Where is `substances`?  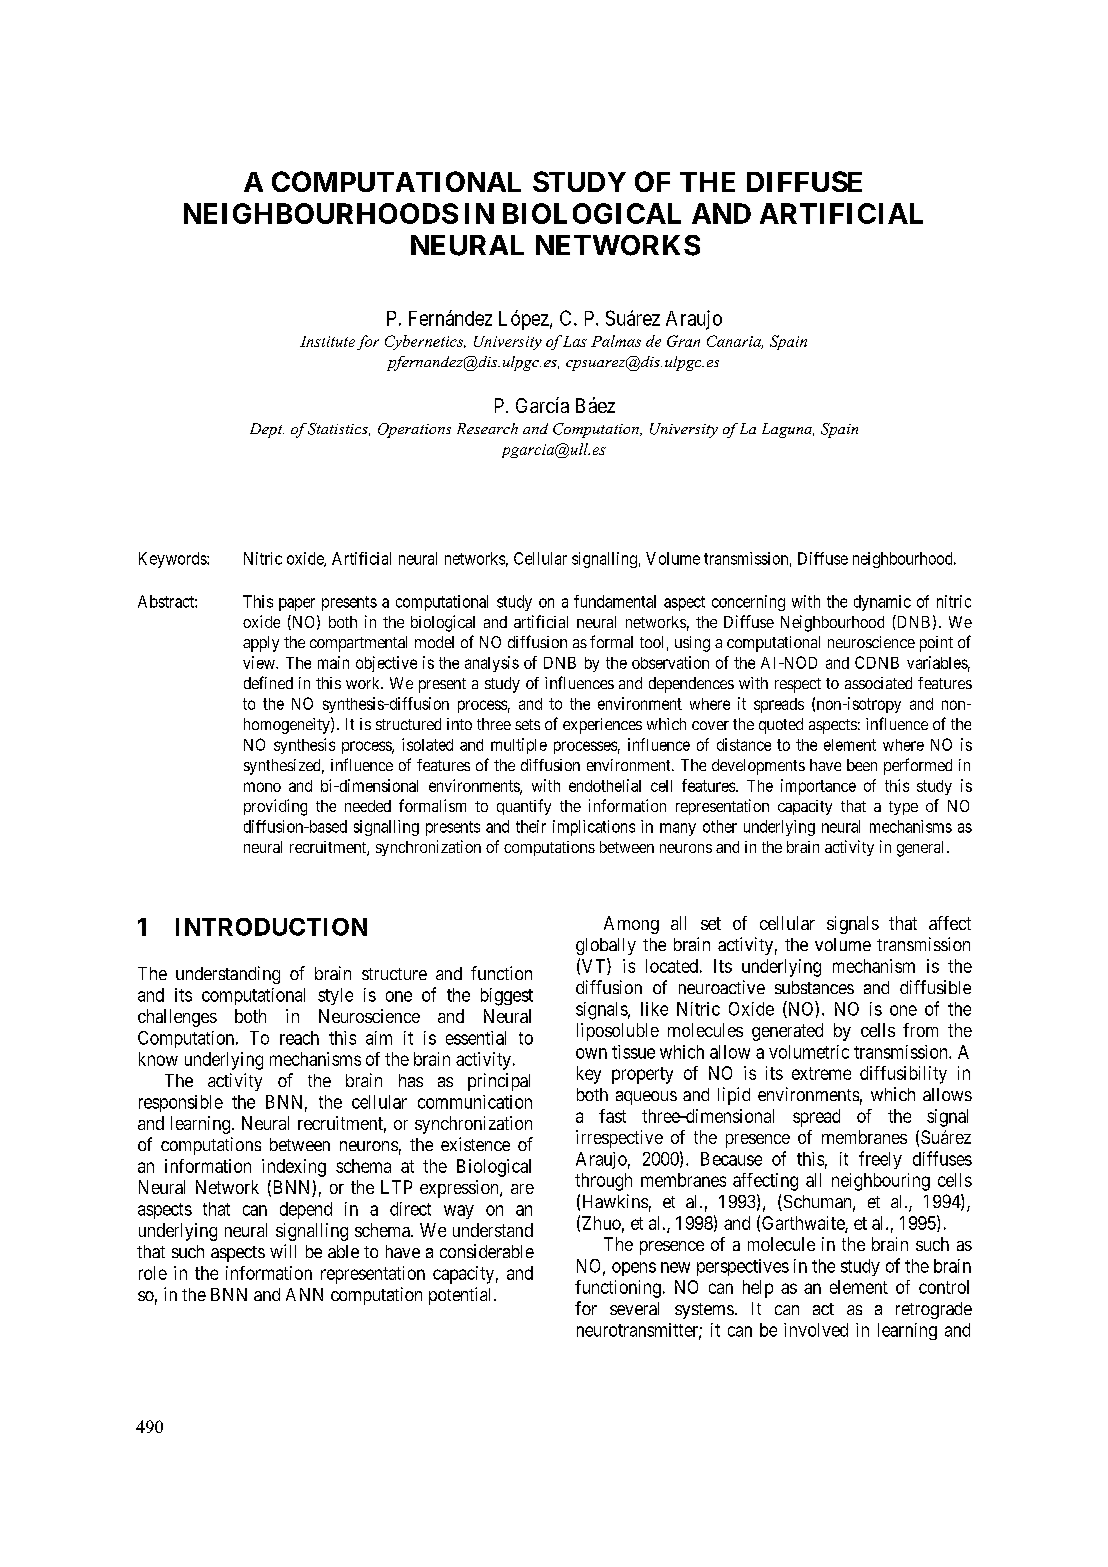
substances is located at coordinates (814, 987).
